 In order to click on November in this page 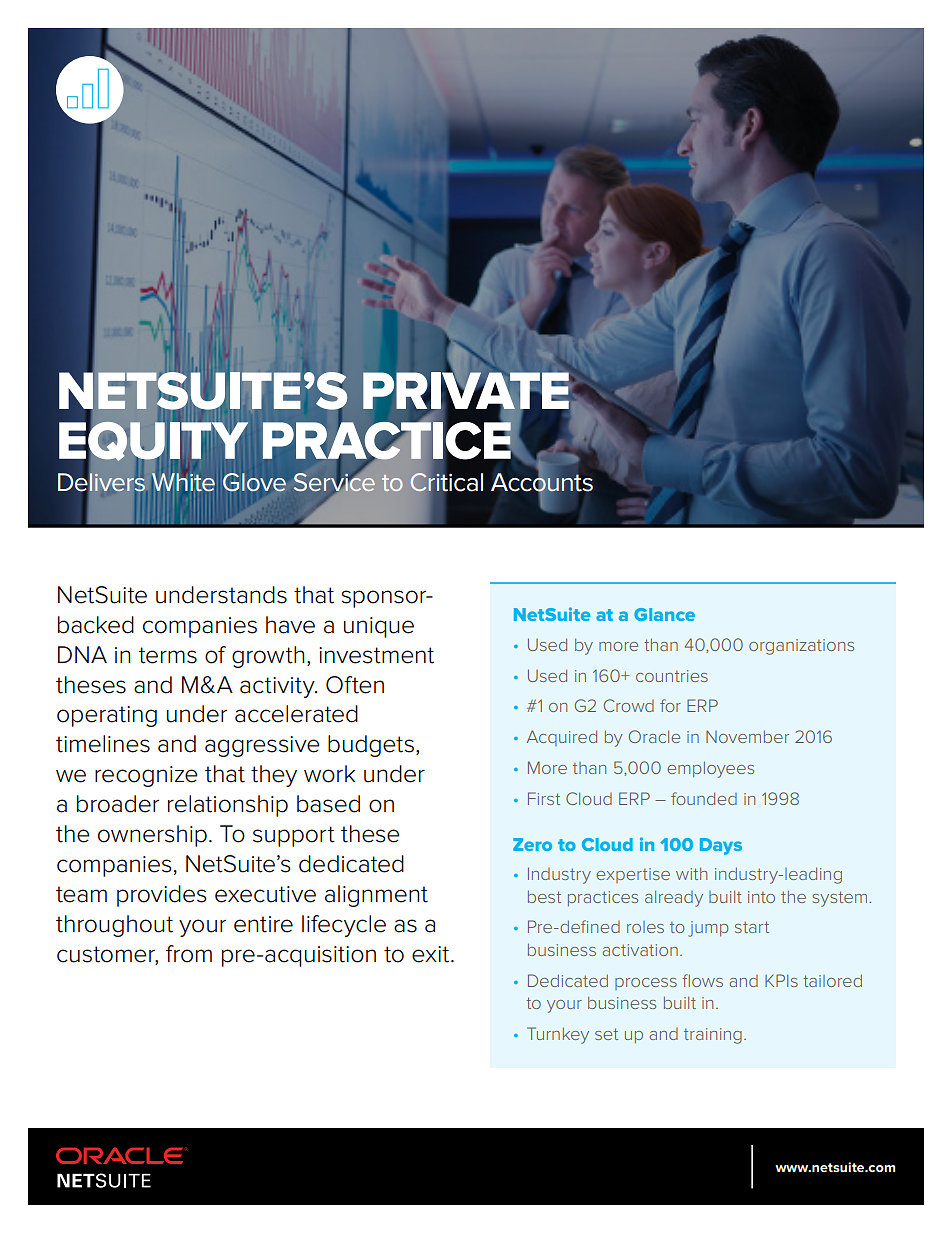, I will do `click(747, 736)`.
